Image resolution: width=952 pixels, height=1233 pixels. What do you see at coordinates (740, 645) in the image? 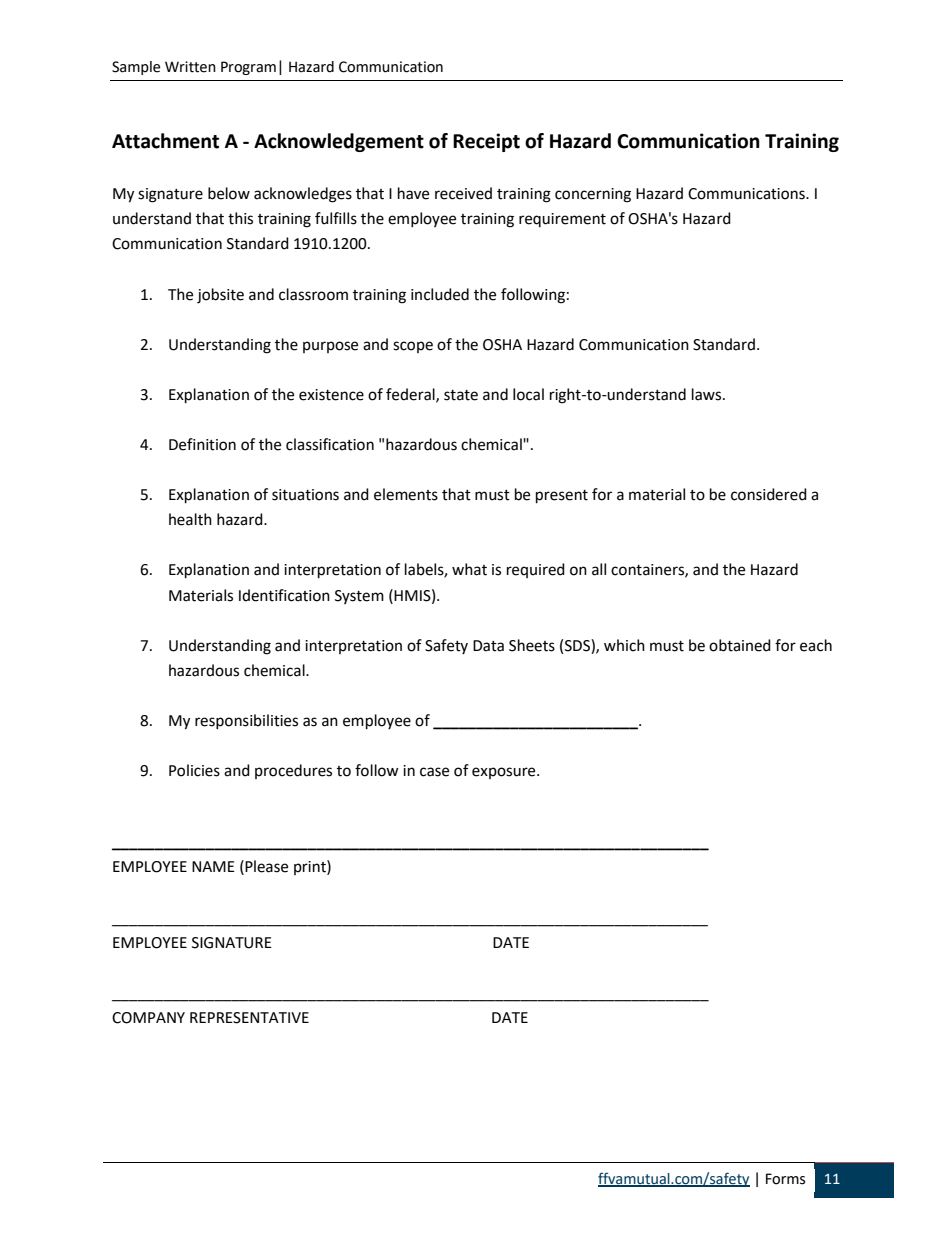
I see `obtained` at bounding box center [740, 645].
